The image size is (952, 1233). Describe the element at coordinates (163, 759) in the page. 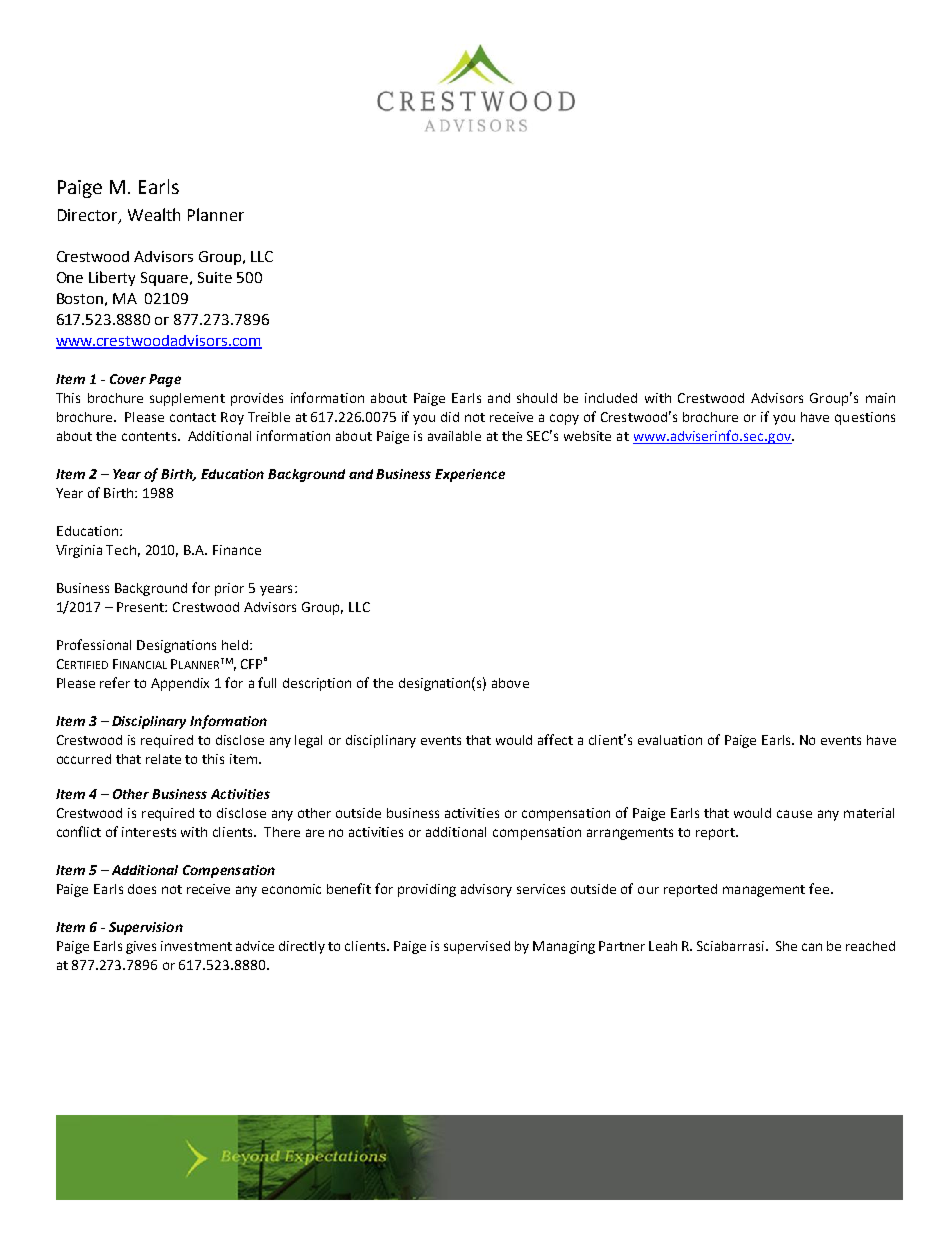

I see `relate` at that location.
